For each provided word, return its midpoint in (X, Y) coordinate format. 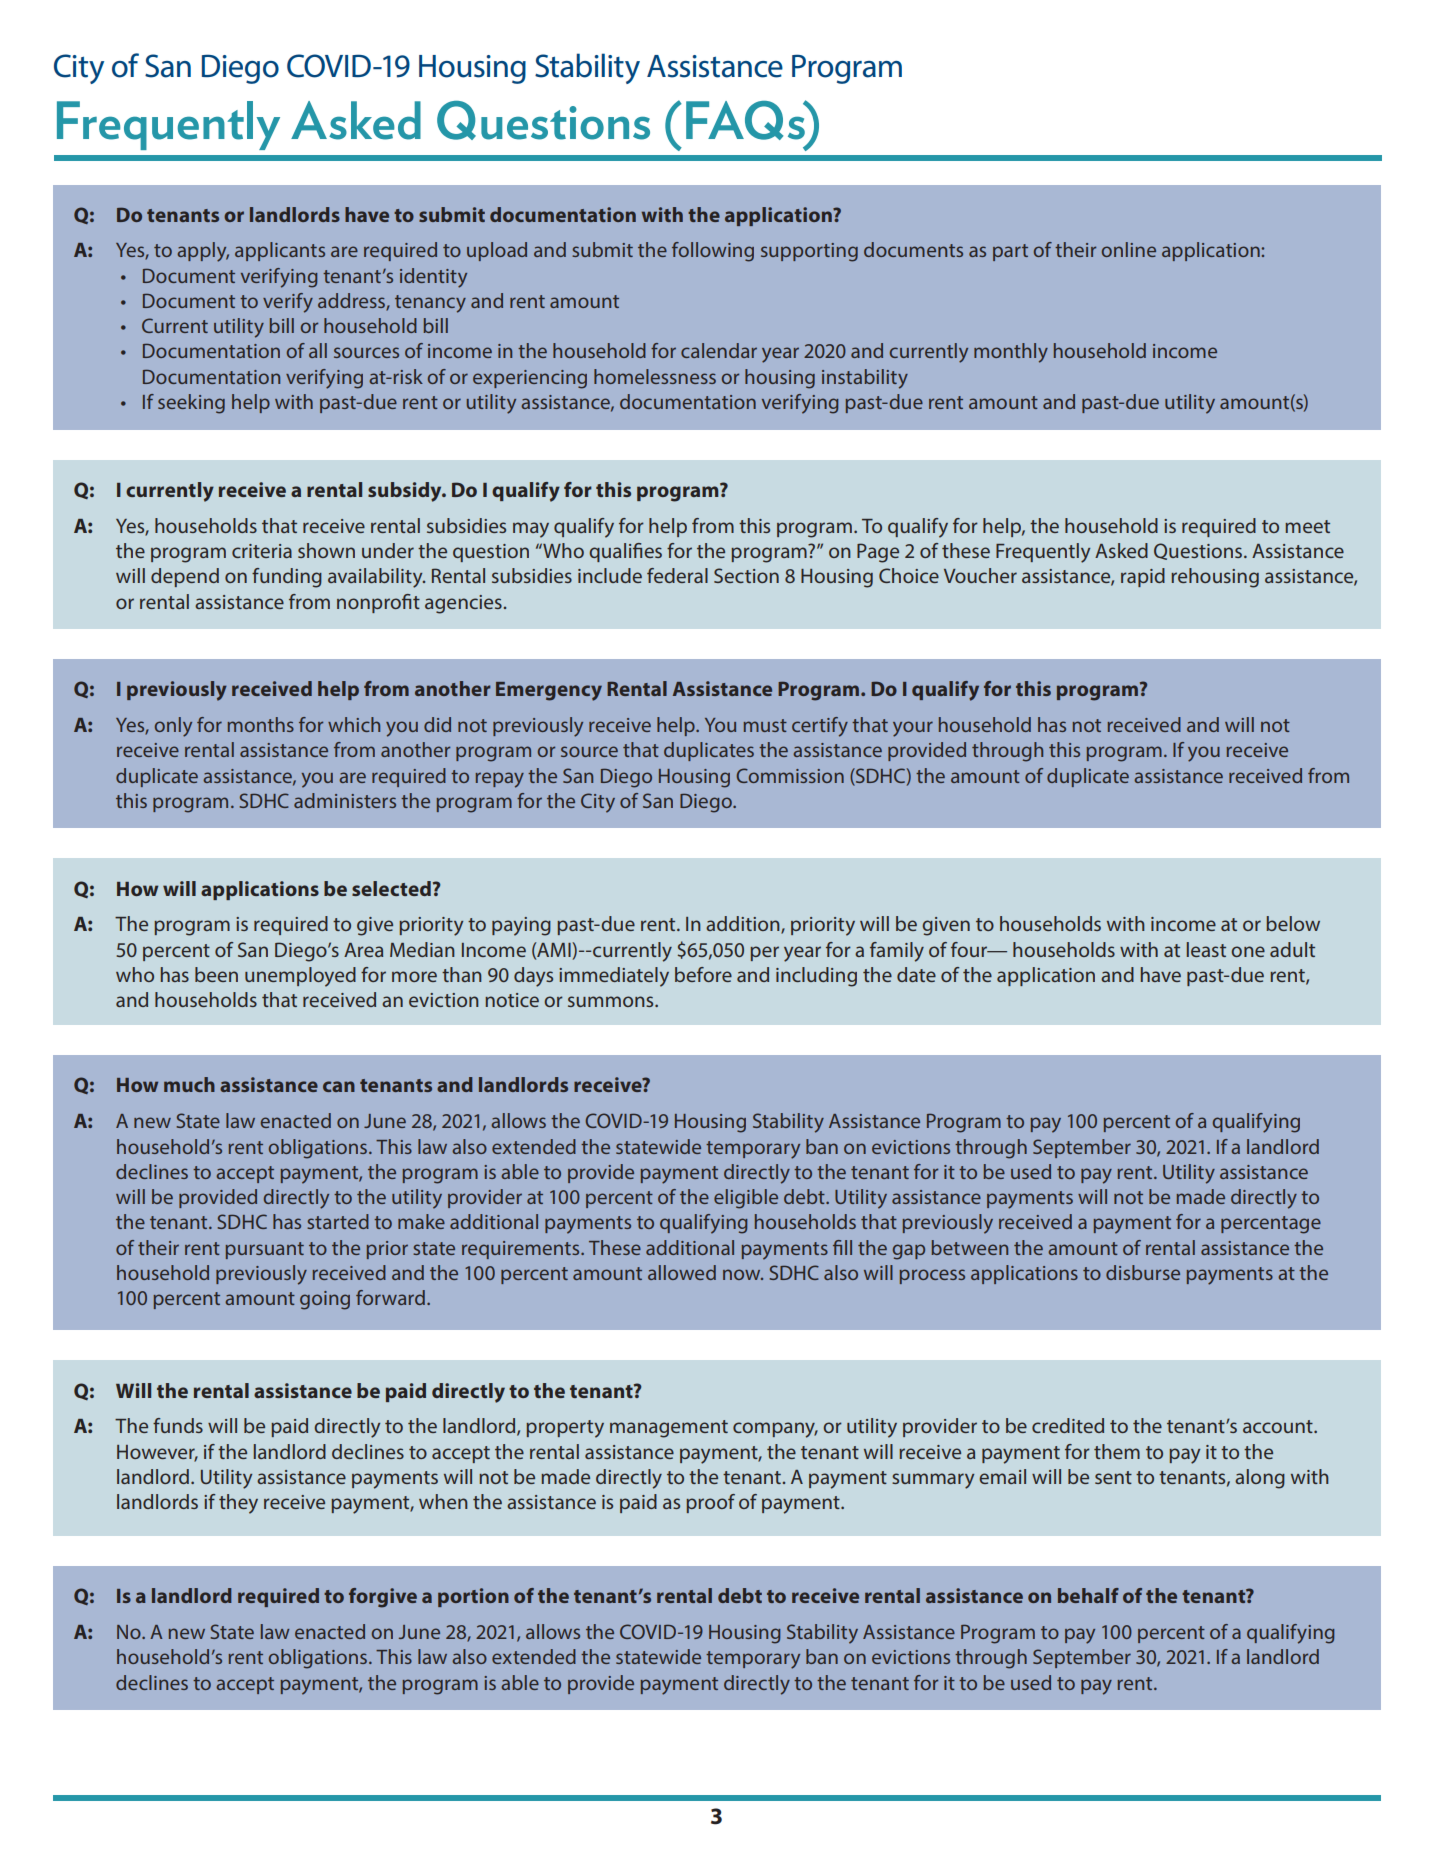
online (1129, 249)
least (1206, 949)
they (238, 1504)
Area (363, 950)
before (703, 974)
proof (710, 1503)
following (713, 252)
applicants (280, 251)
